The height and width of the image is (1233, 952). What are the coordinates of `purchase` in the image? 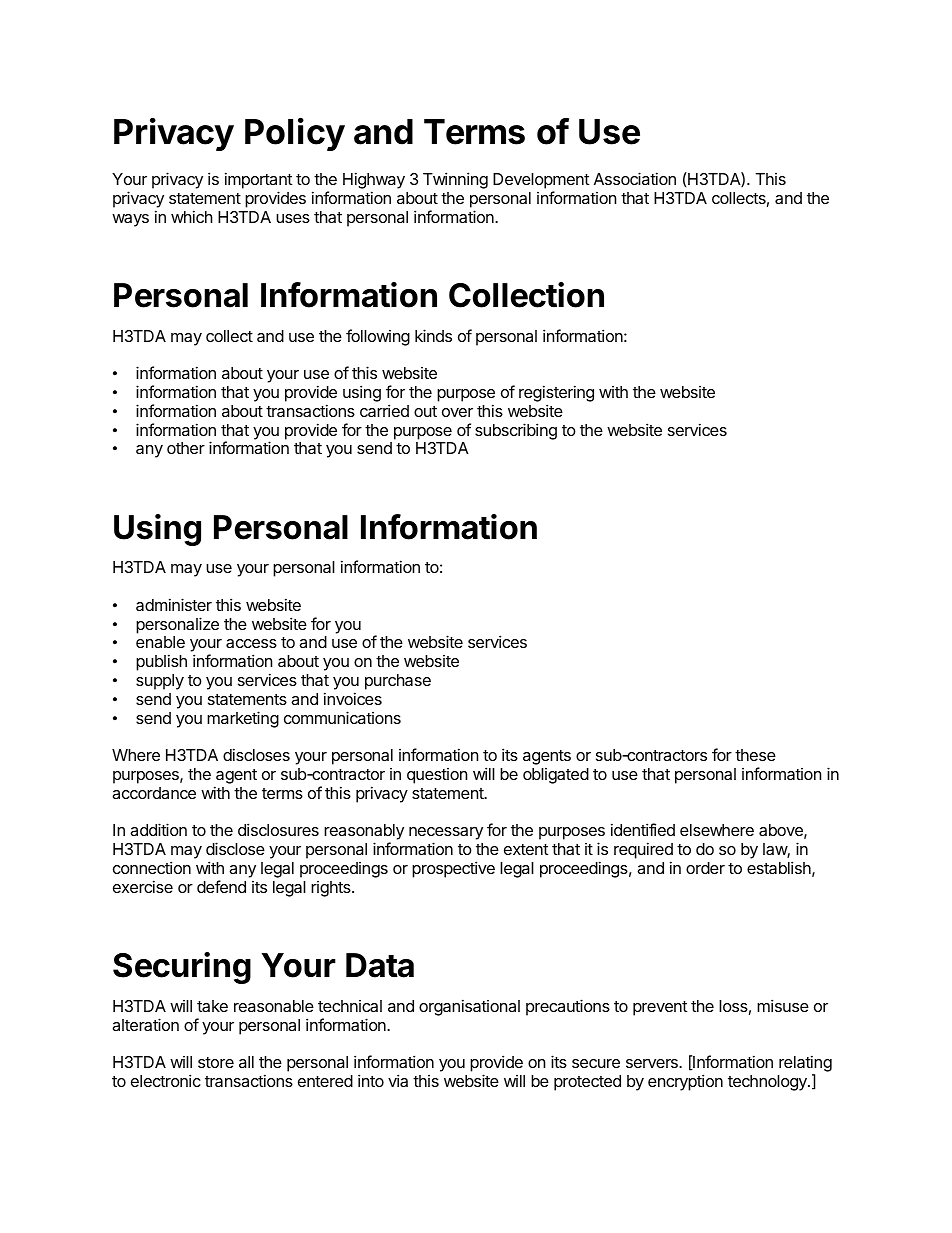 It's located at (398, 682).
